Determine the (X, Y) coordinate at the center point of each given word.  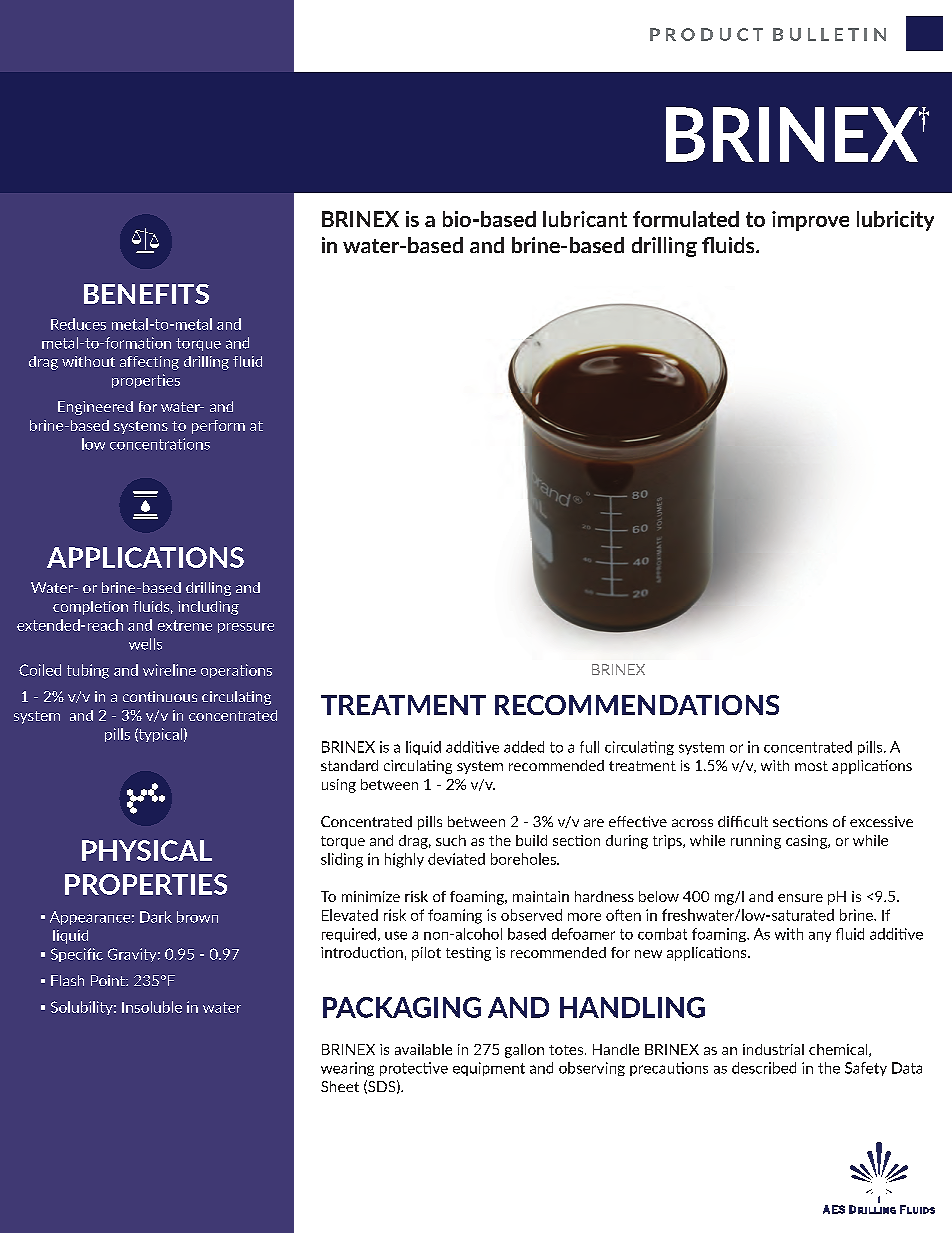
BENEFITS (146, 294)
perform (218, 427)
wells (145, 644)
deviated (456, 859)
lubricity (895, 221)
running (756, 842)
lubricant (585, 219)
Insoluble (152, 1007)
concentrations (160, 444)
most (811, 766)
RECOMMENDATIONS (637, 705)
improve (810, 221)
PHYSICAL (147, 850)
